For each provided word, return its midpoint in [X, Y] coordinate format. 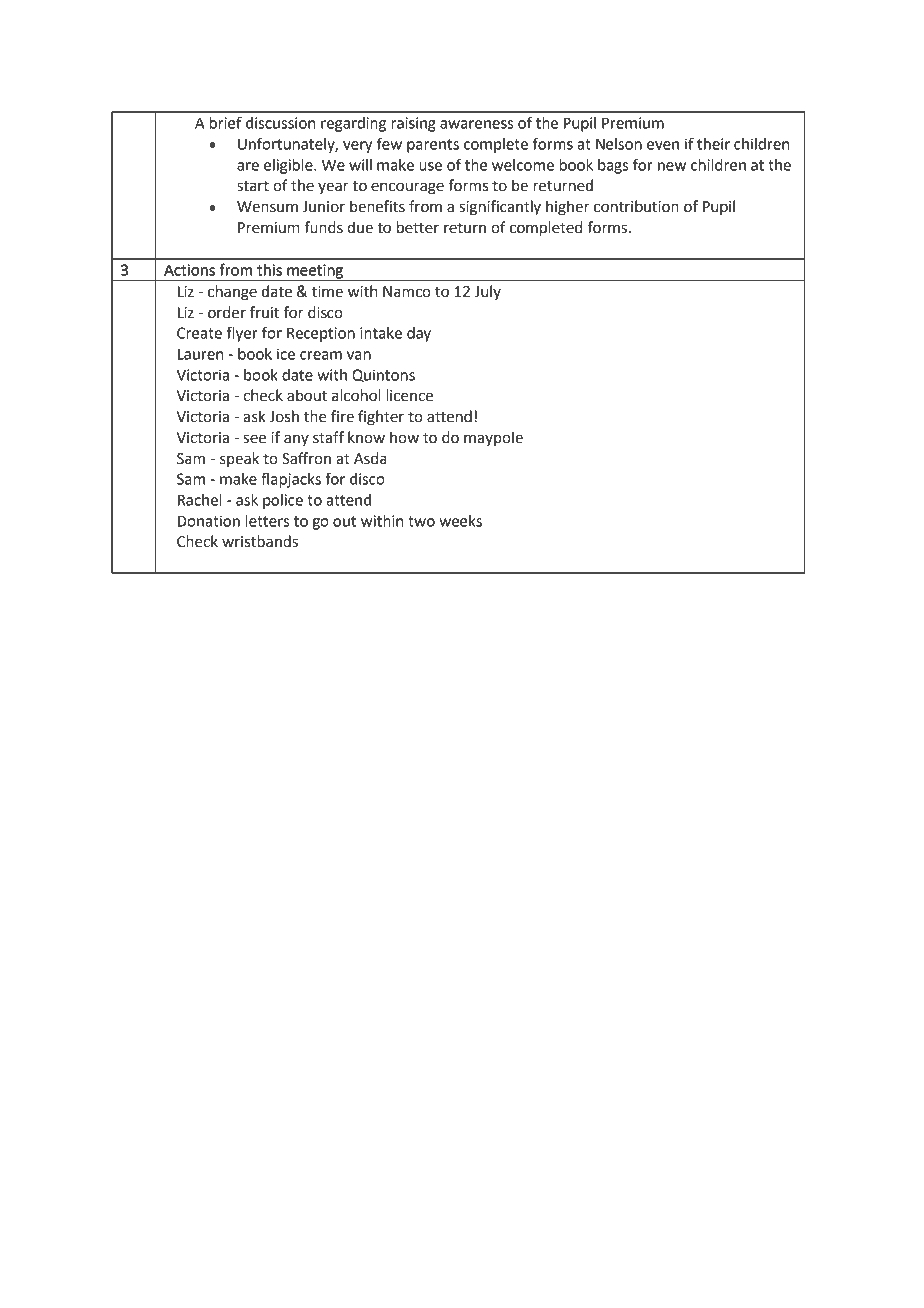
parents [433, 146]
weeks [460, 521]
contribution [636, 206]
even [663, 145]
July [488, 292]
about [307, 395]
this [269, 270]
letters [267, 521]
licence [409, 395]
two [421, 521]
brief [226, 122]
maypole [493, 438]
